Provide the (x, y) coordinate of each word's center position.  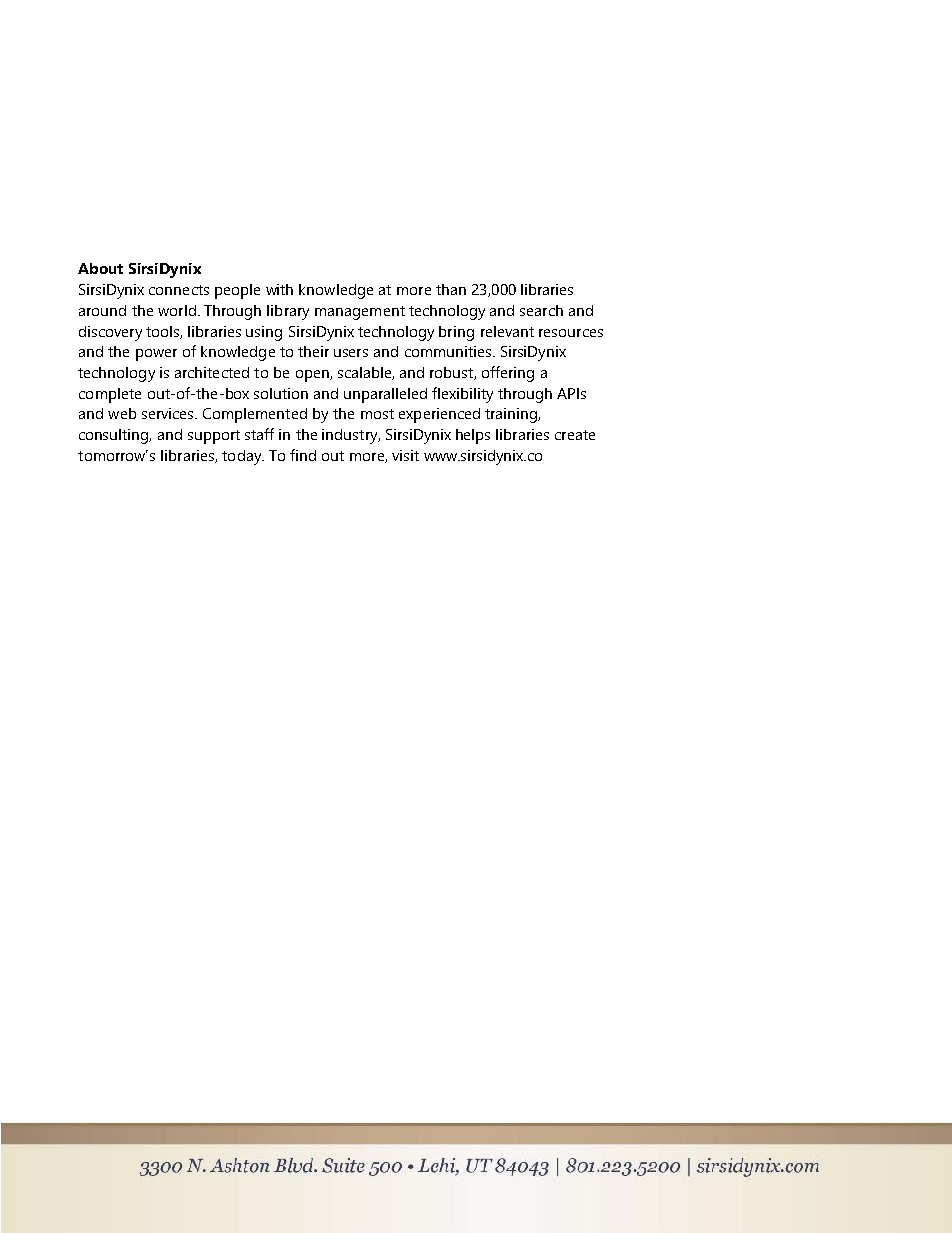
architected (212, 372)
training (512, 415)
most (377, 414)
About (100, 268)
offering (508, 374)
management (360, 313)
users (351, 353)
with (279, 289)
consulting (115, 436)
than (451, 289)
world (177, 310)
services (169, 413)
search (541, 310)
